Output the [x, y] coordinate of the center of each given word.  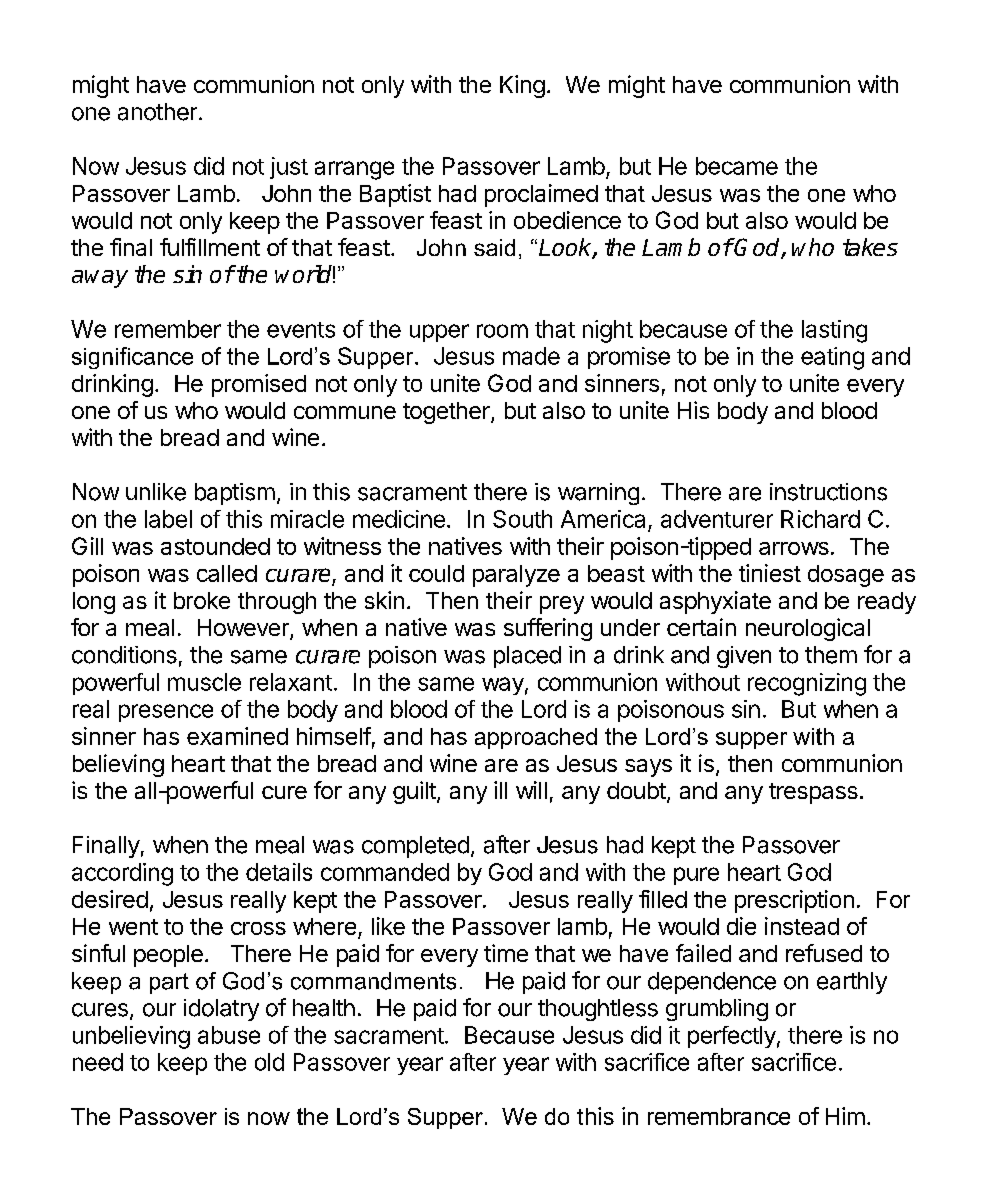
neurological [808, 629]
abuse [229, 1035]
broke [202, 600]
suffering [548, 629]
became [737, 166]
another [157, 112]
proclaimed [541, 195]
